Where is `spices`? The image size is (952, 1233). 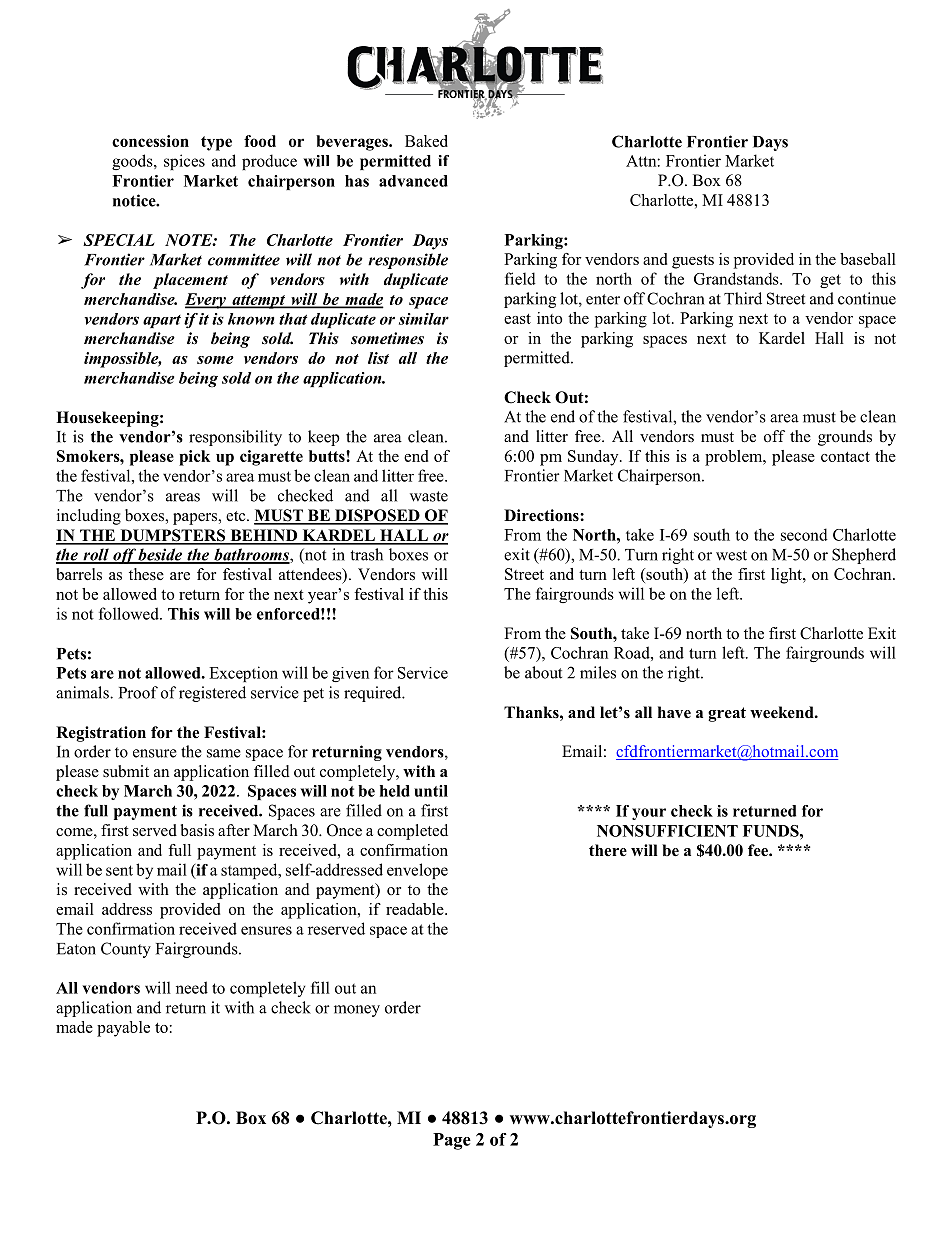
spices is located at coordinates (184, 162).
